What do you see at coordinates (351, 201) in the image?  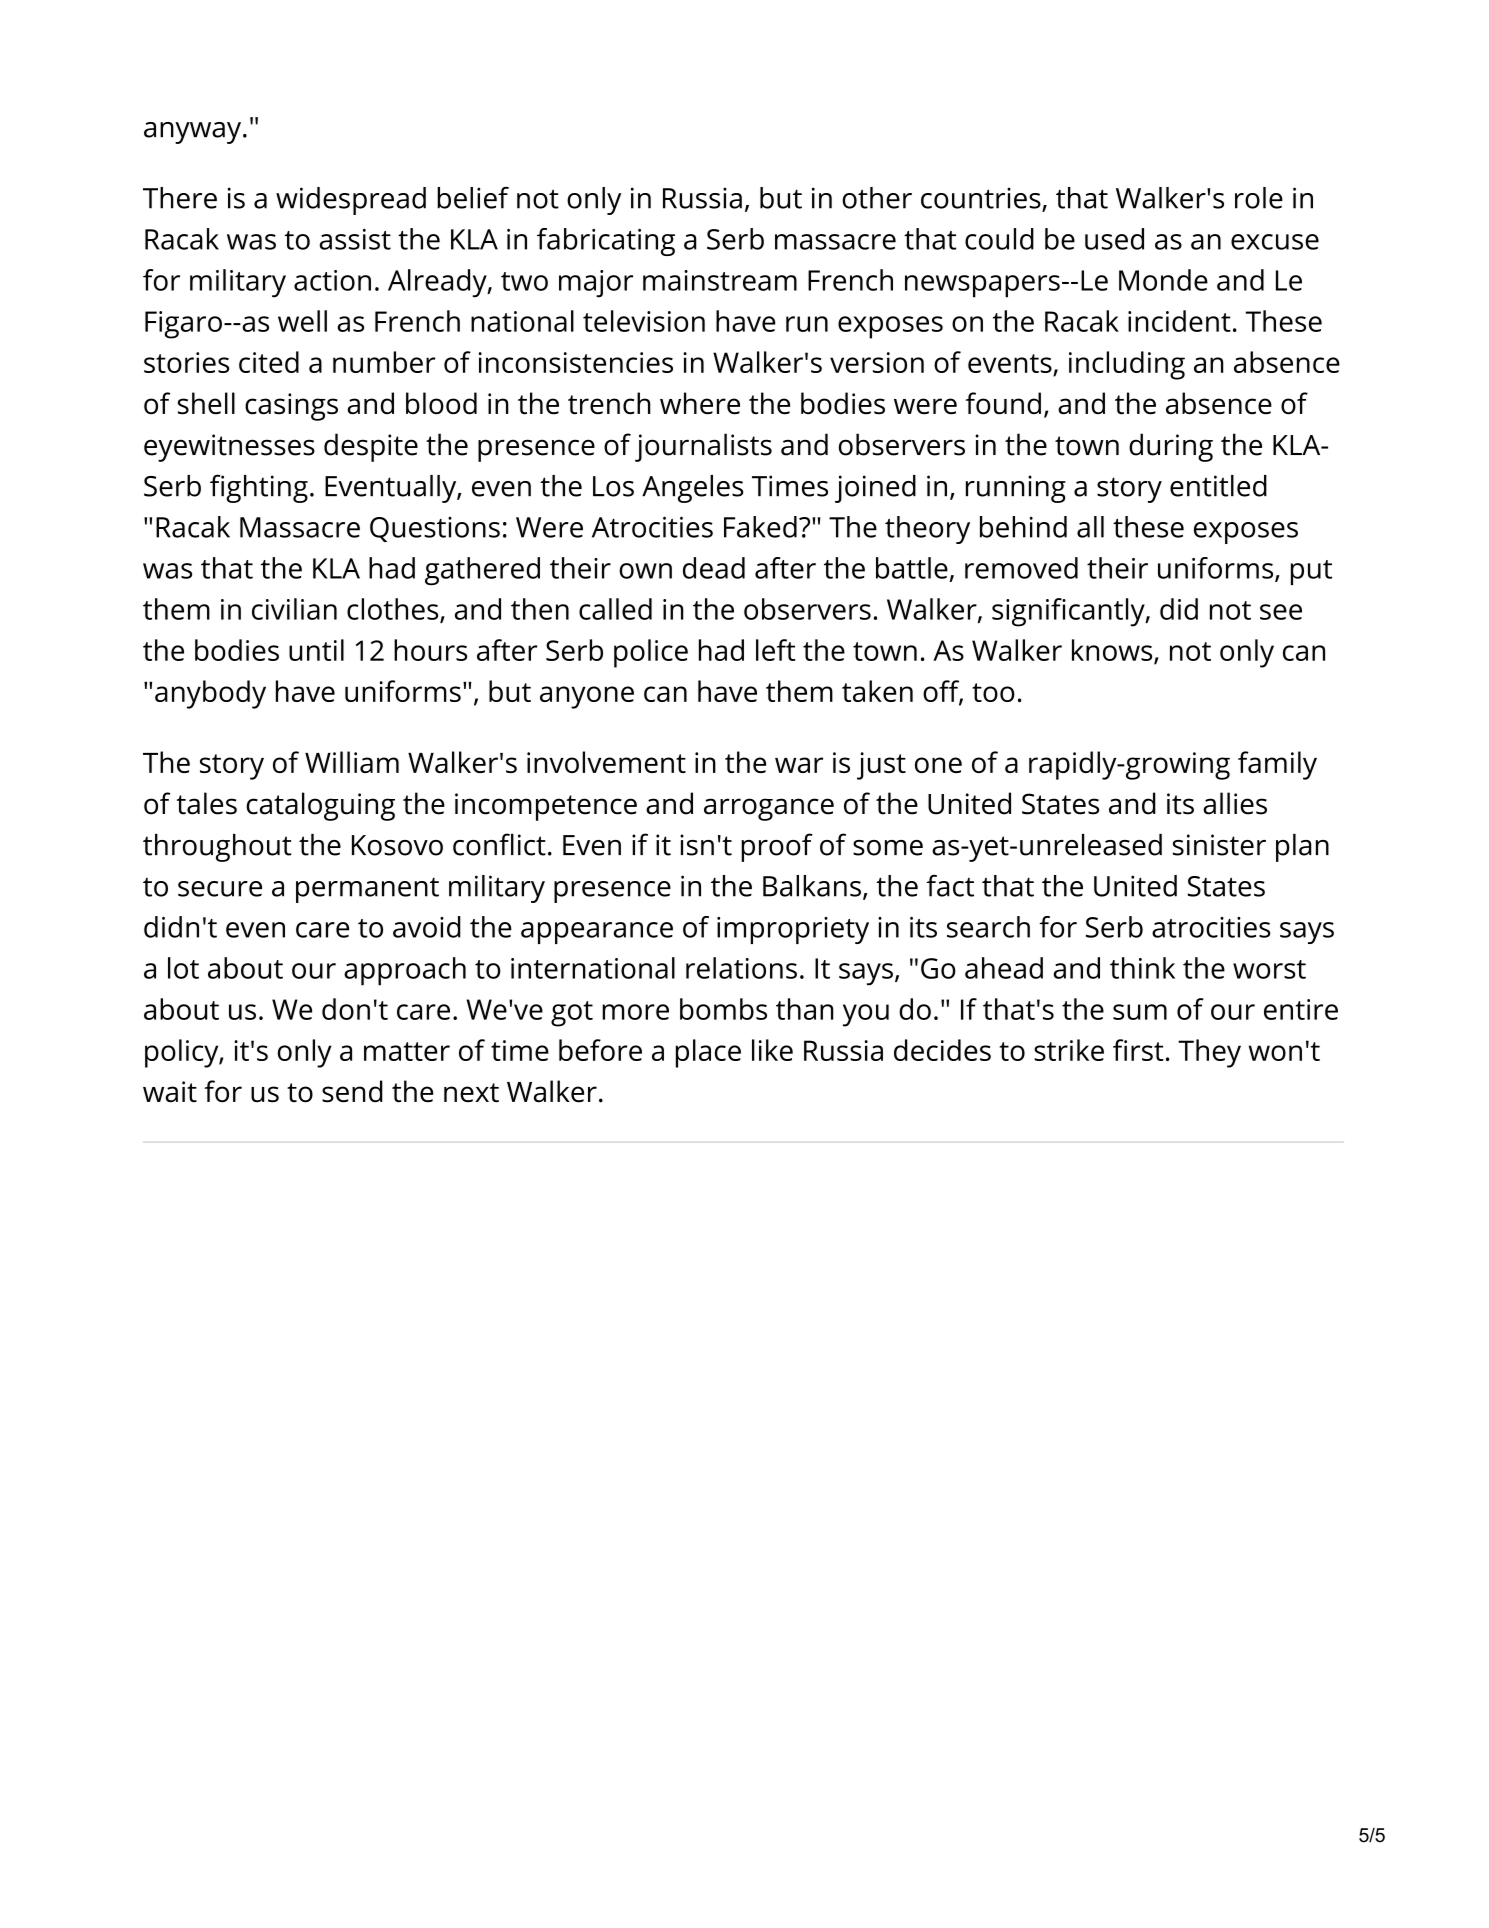 I see `widespread` at bounding box center [351, 201].
